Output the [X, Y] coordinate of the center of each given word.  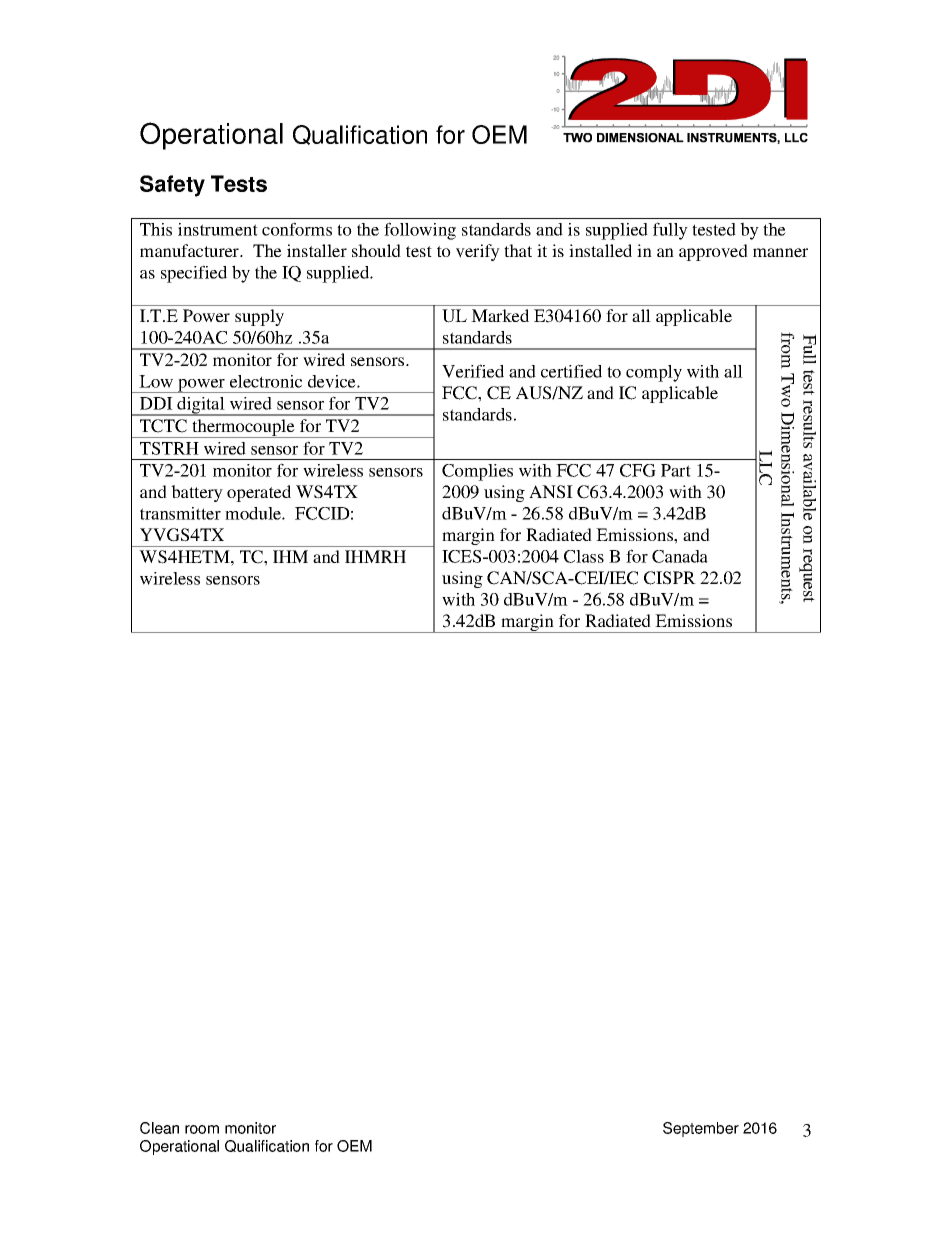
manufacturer [191, 250]
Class [584, 556]
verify [478, 252]
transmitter [180, 513]
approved [713, 252]
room [202, 1129]
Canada [680, 556]
